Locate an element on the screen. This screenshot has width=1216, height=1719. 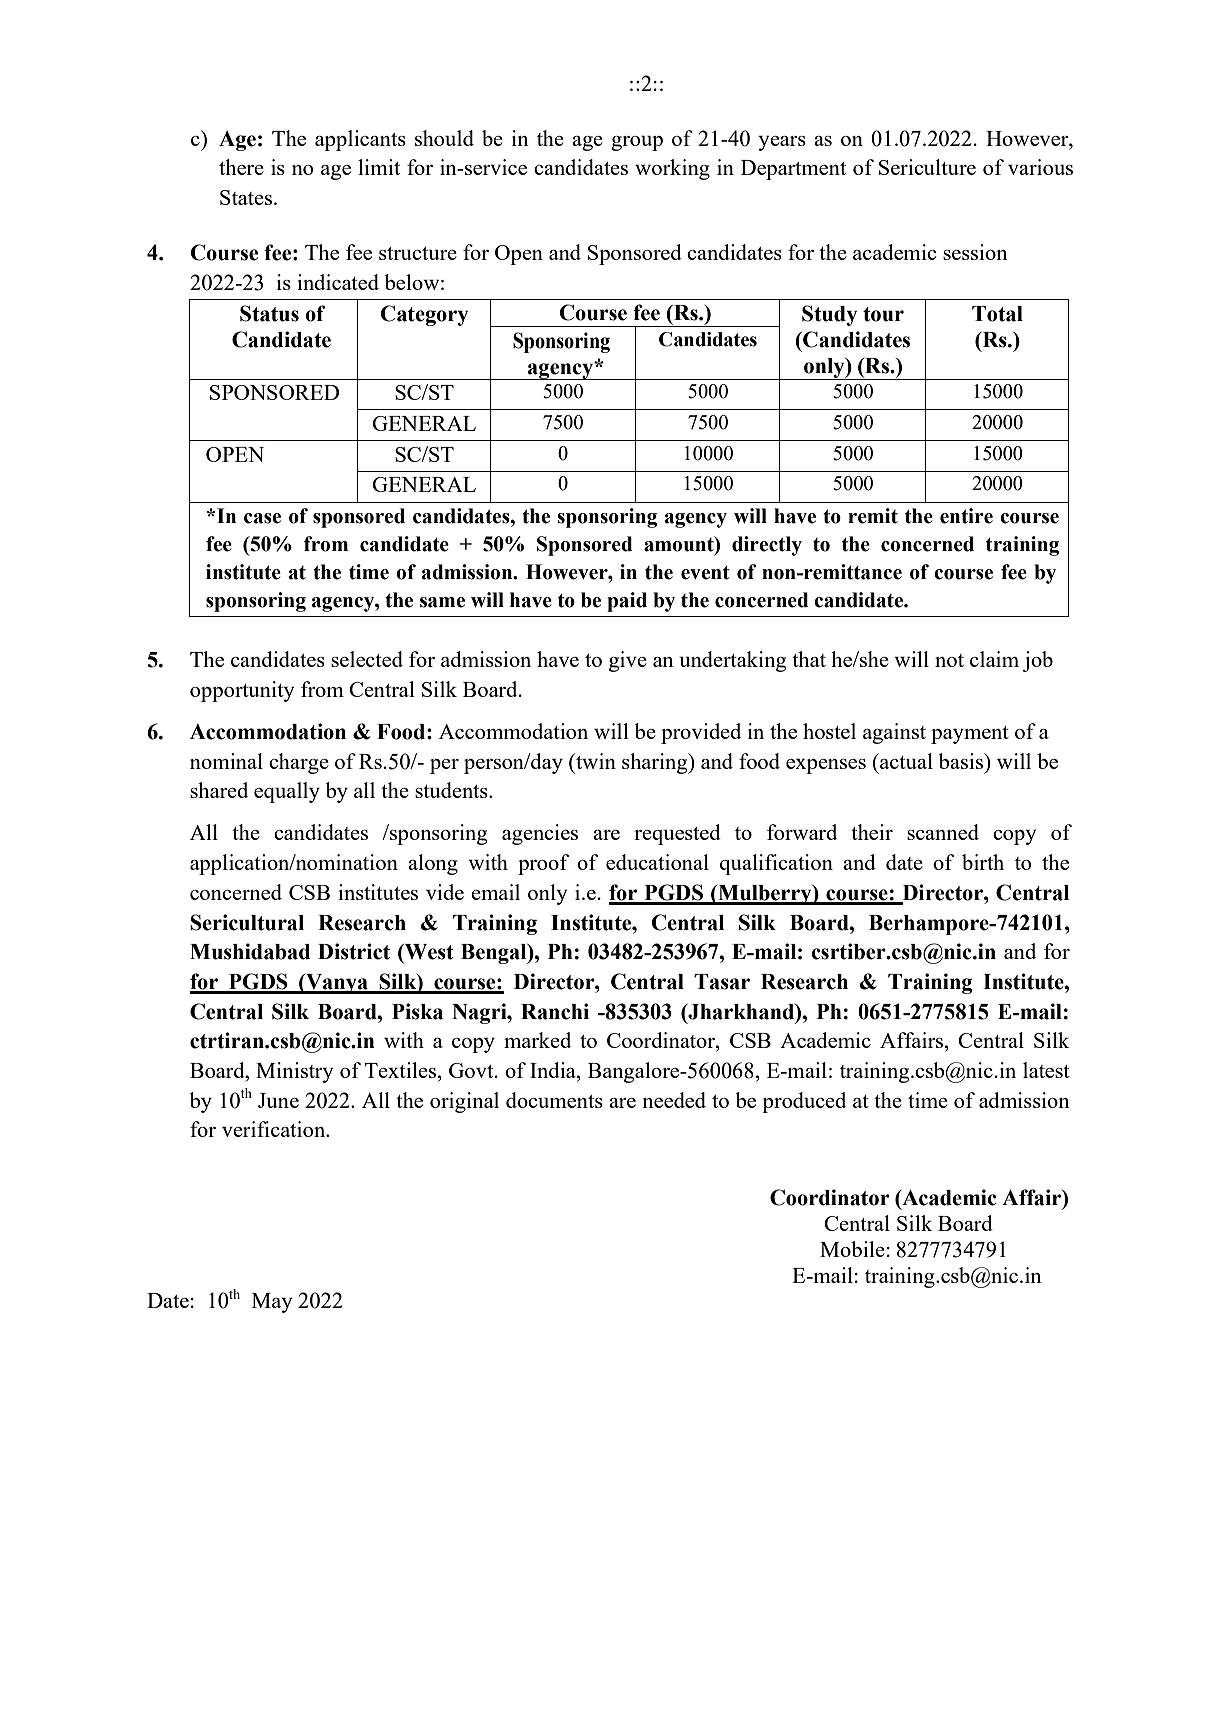
May is located at coordinates (272, 1303).
